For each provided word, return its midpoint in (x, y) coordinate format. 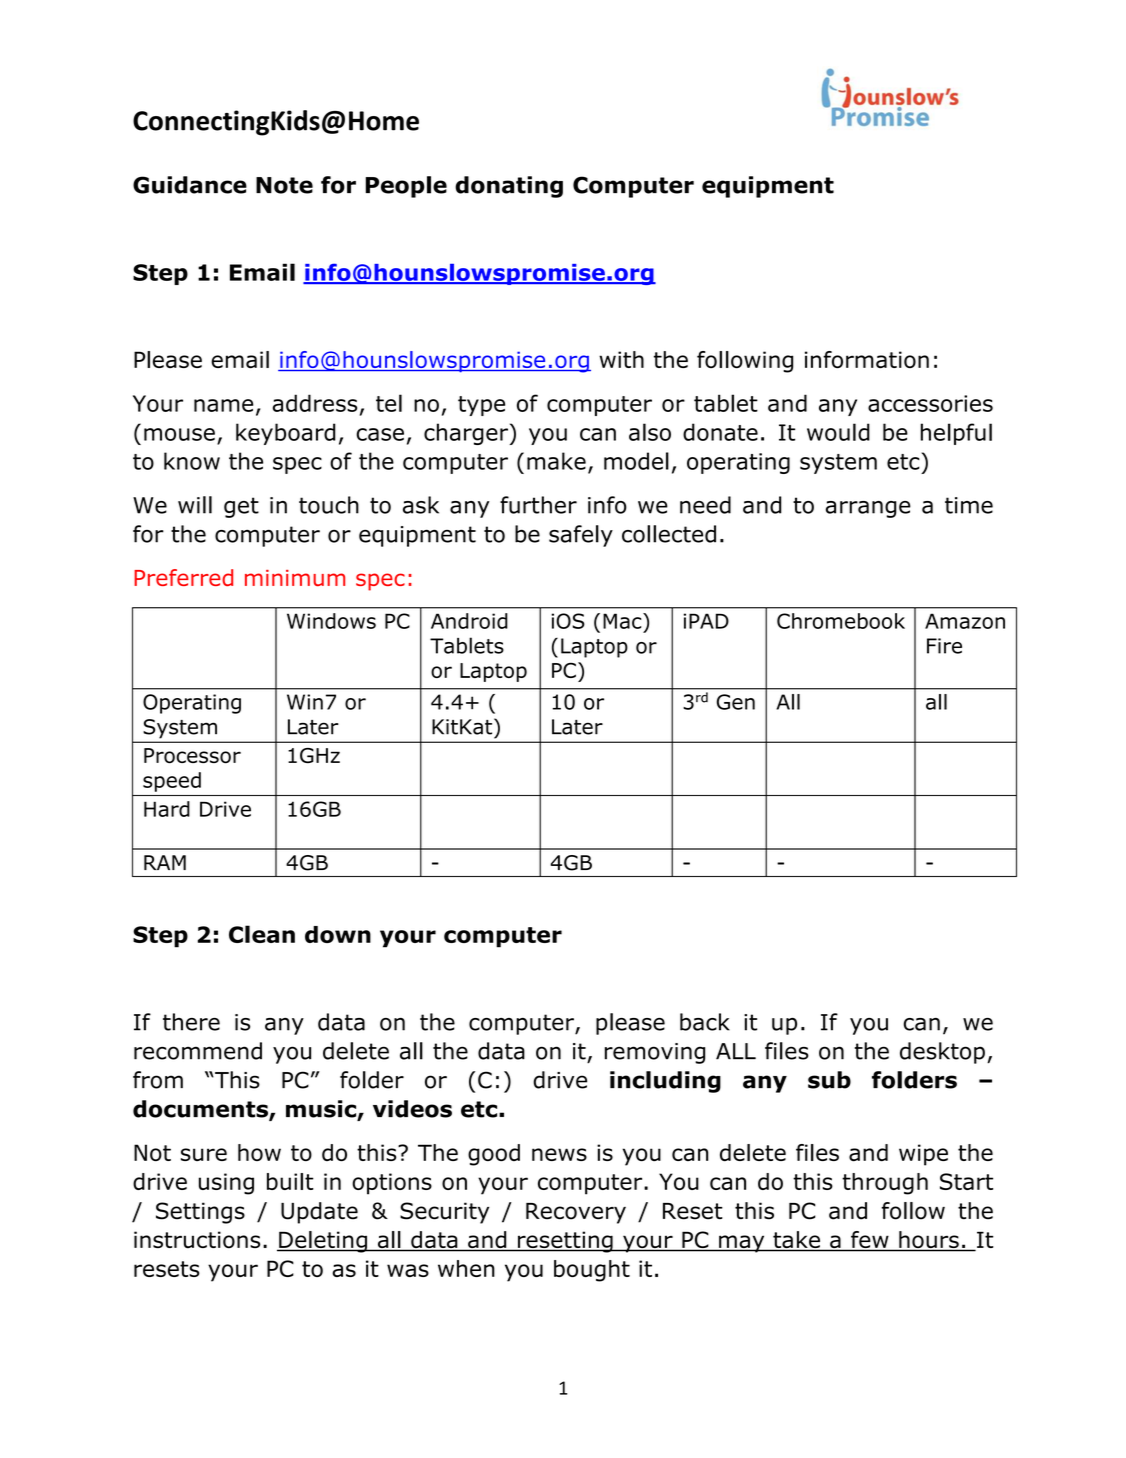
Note (284, 185)
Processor (192, 756)
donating (509, 187)
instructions (197, 1240)
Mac (623, 621)
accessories (930, 403)
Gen (736, 702)
